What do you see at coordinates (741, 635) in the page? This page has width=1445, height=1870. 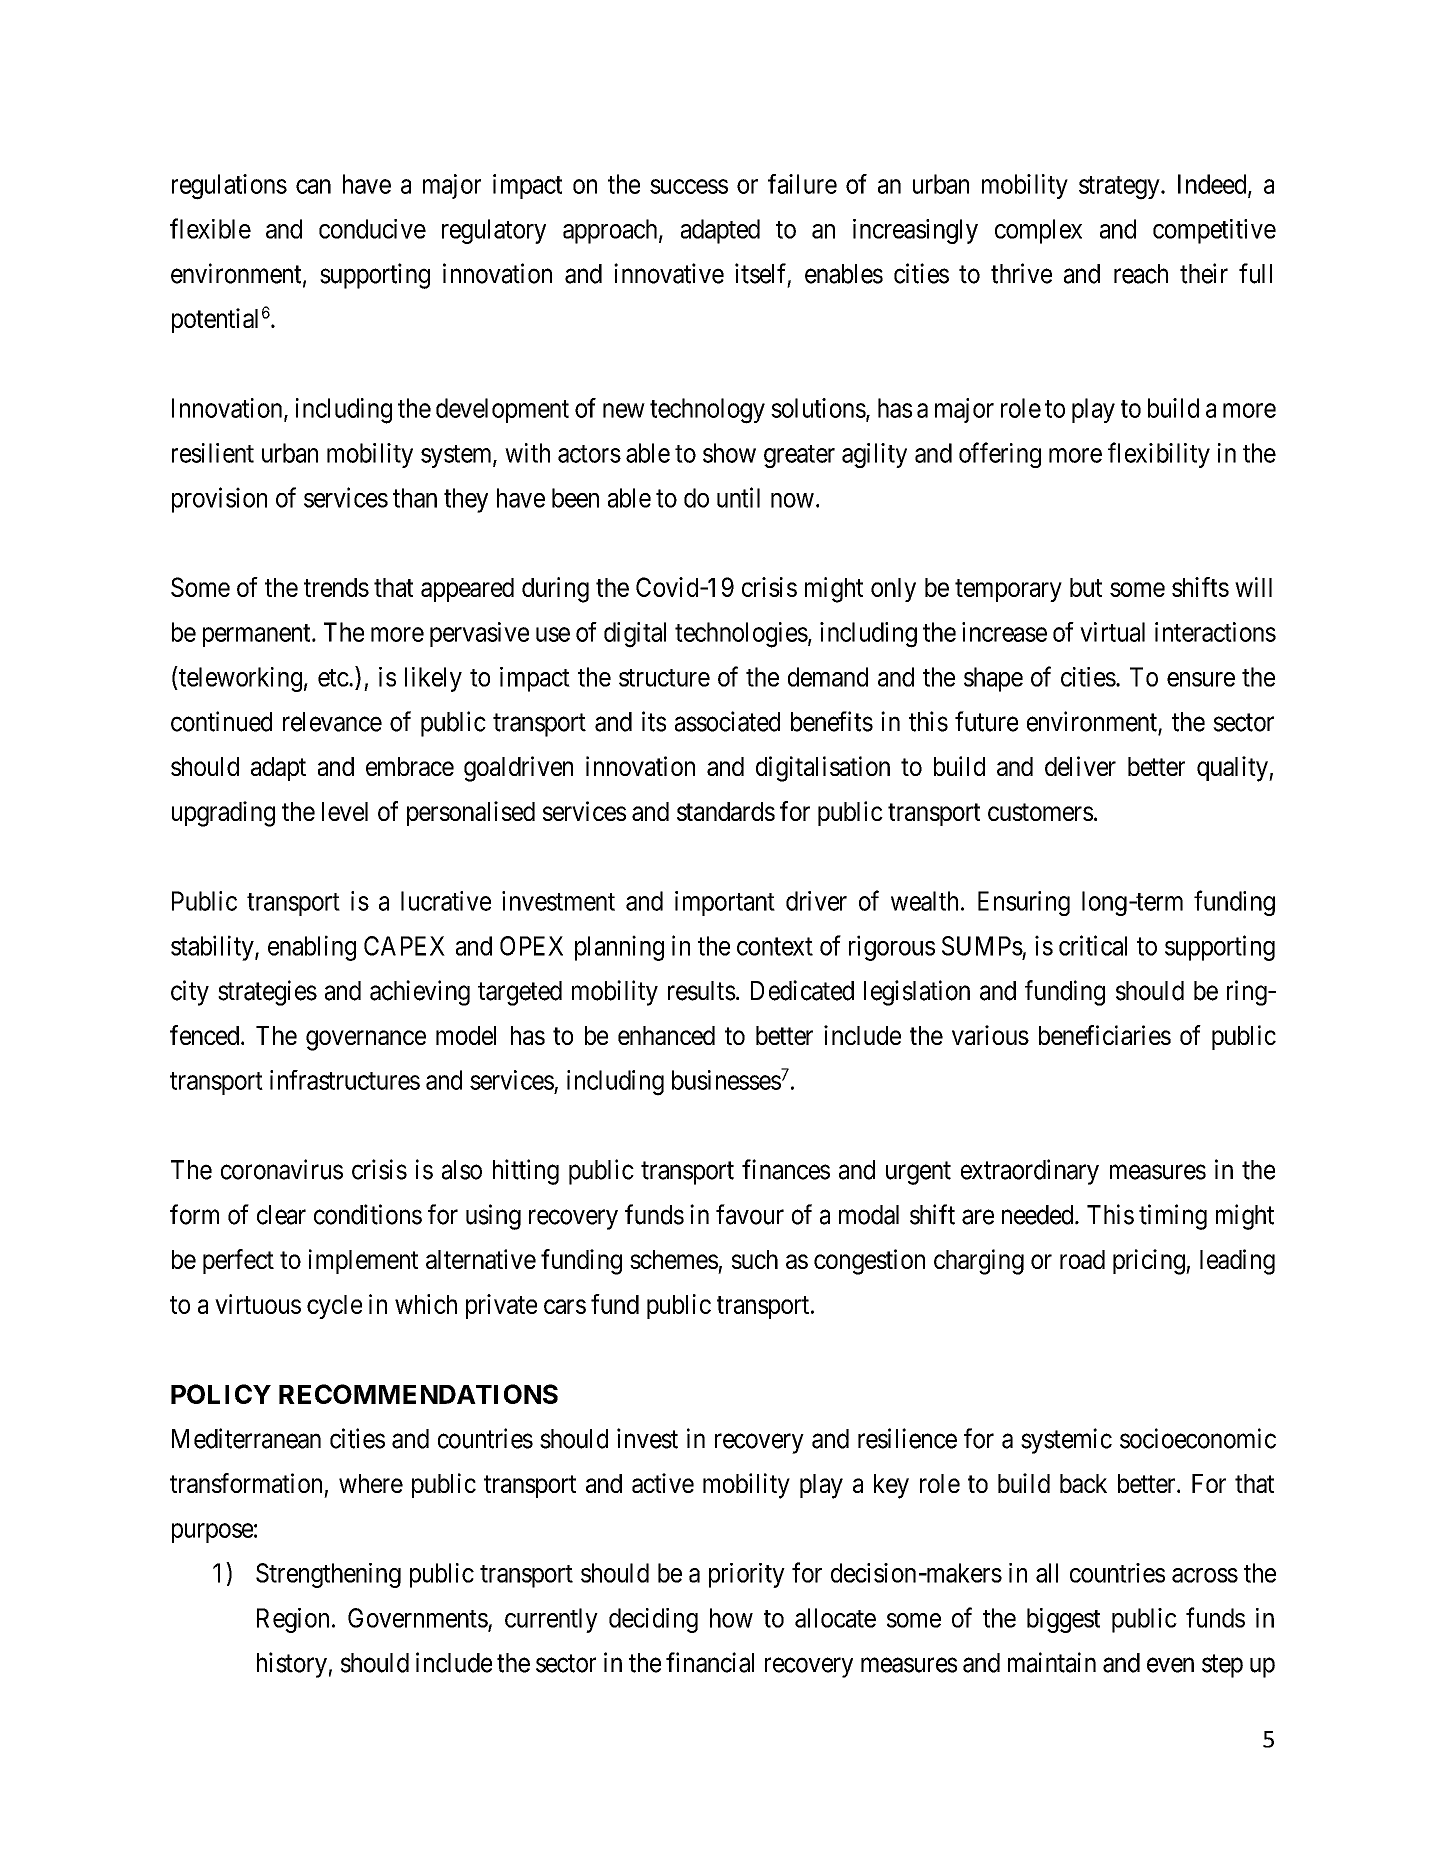 I see `technologies` at bounding box center [741, 635].
